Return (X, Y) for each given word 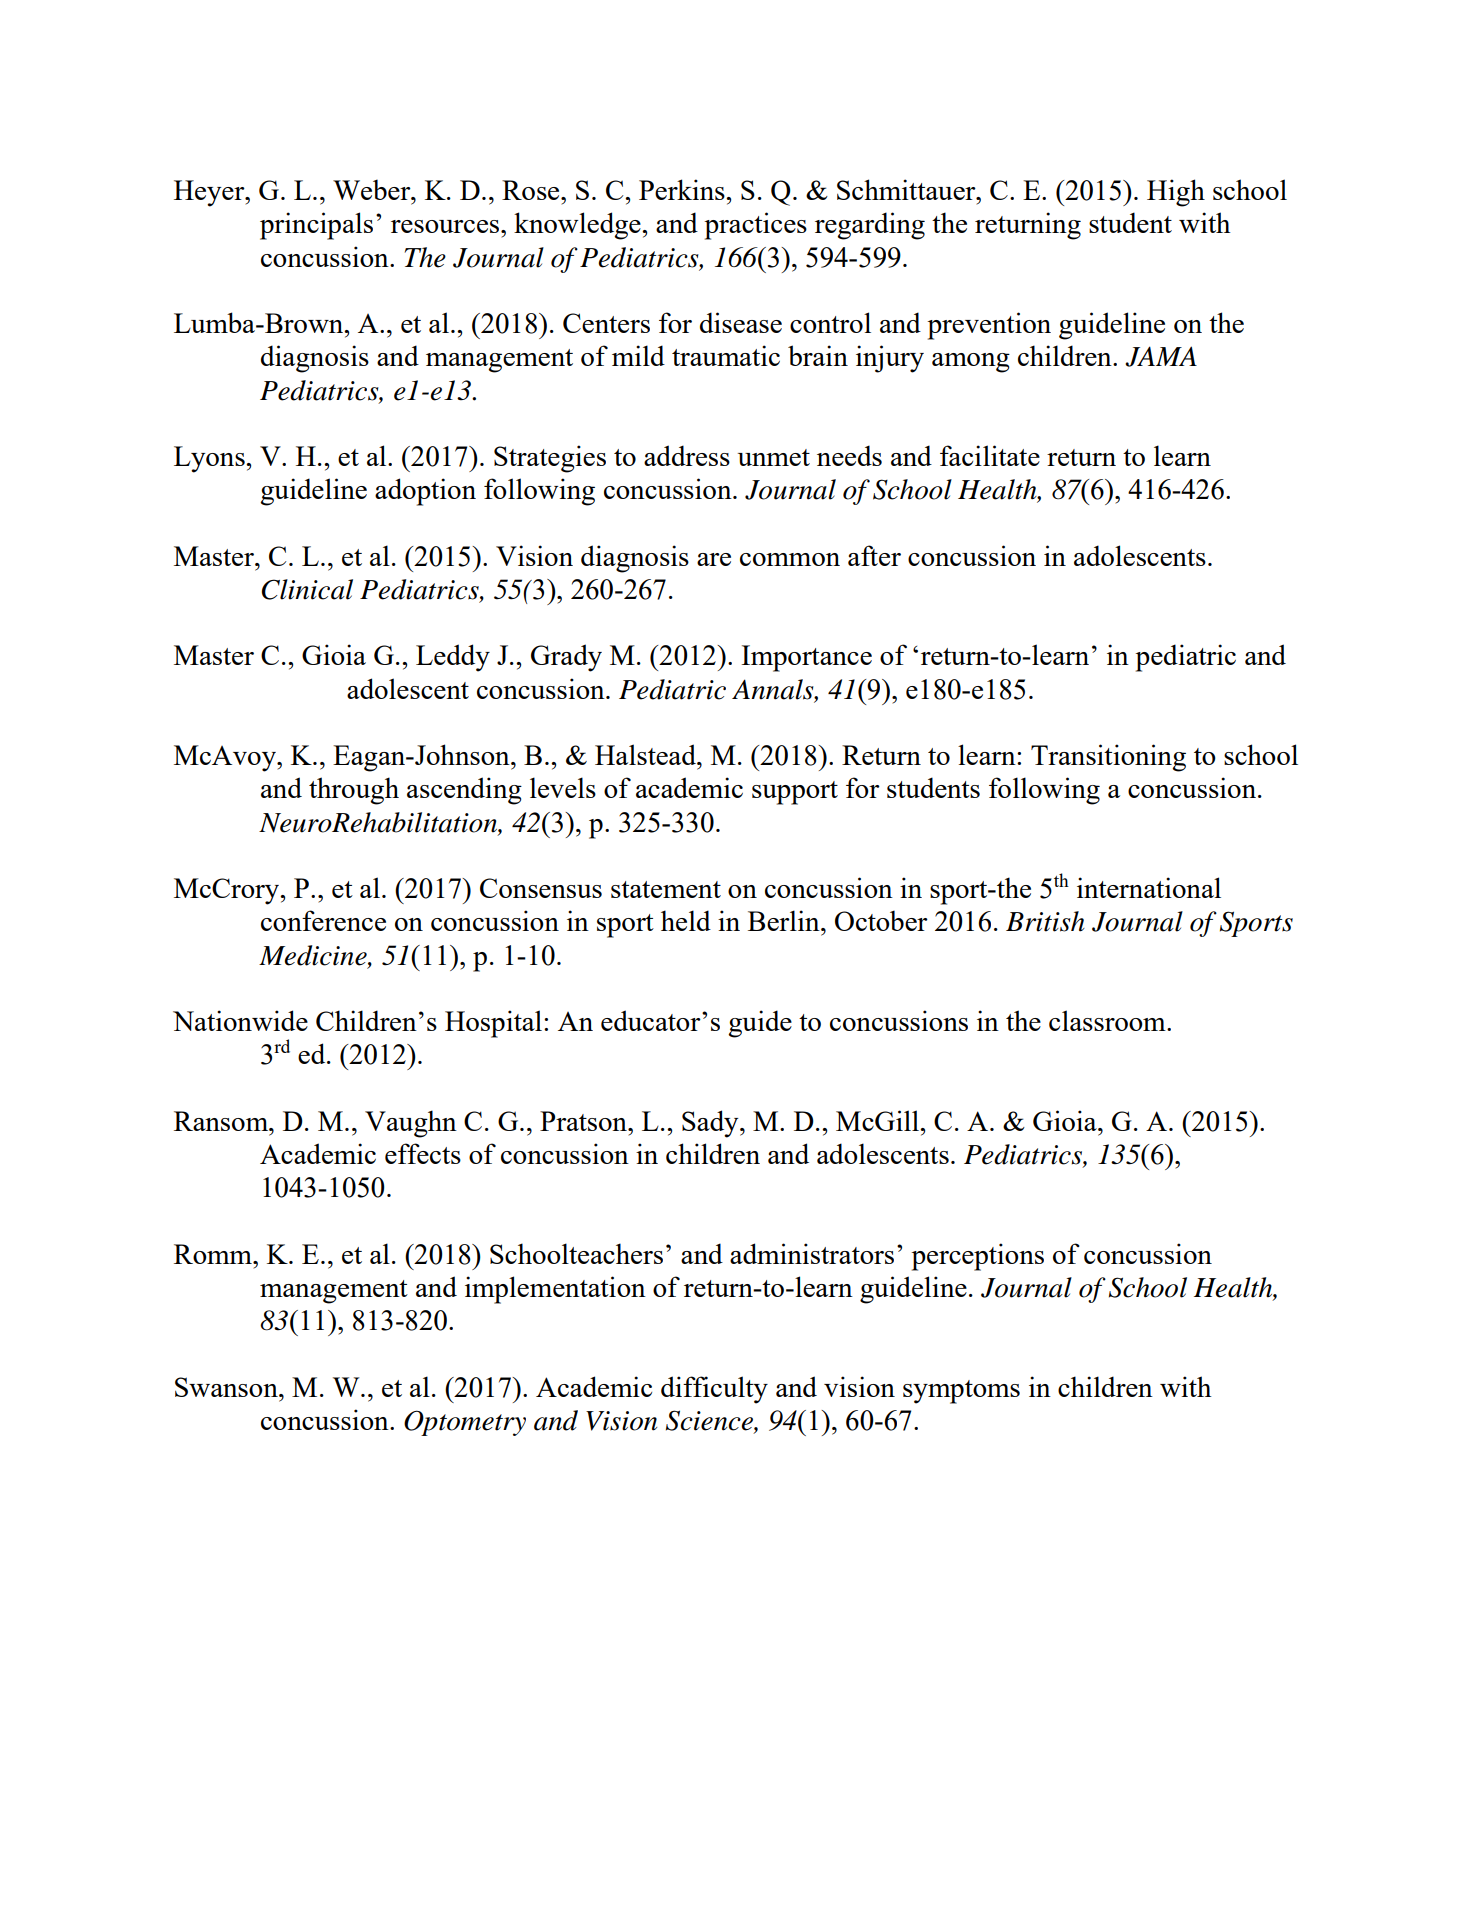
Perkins (683, 189)
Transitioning (1108, 758)
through (354, 791)
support (795, 793)
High (1176, 193)
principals (316, 226)
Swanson (227, 1387)
